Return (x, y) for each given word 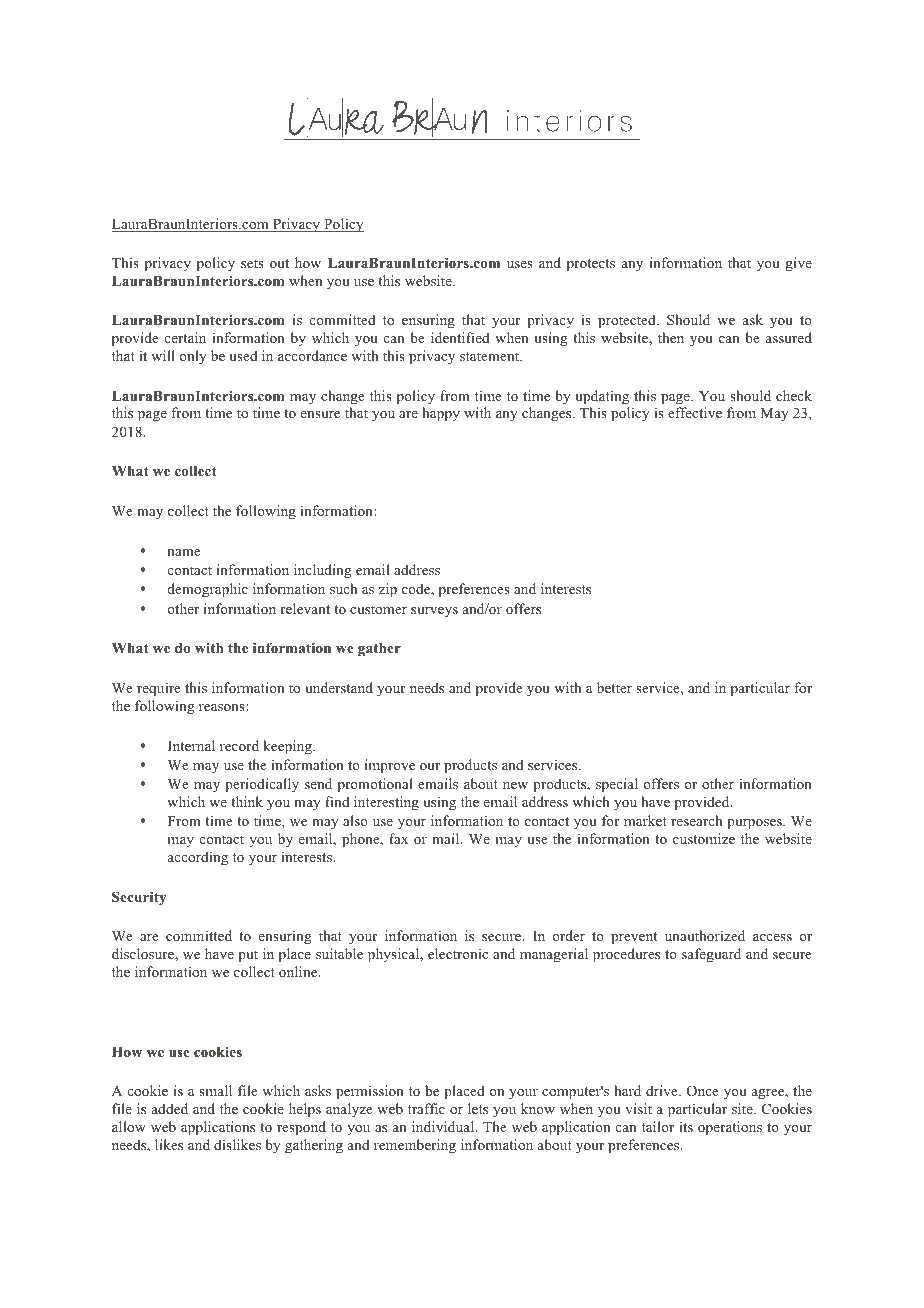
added (170, 1108)
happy (441, 414)
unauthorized (705, 935)
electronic (458, 953)
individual (444, 1126)
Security (139, 898)
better (614, 687)
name (184, 552)
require (159, 689)
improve (390, 766)
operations (730, 1128)
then (671, 337)
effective (695, 412)
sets (252, 263)
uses (520, 264)
